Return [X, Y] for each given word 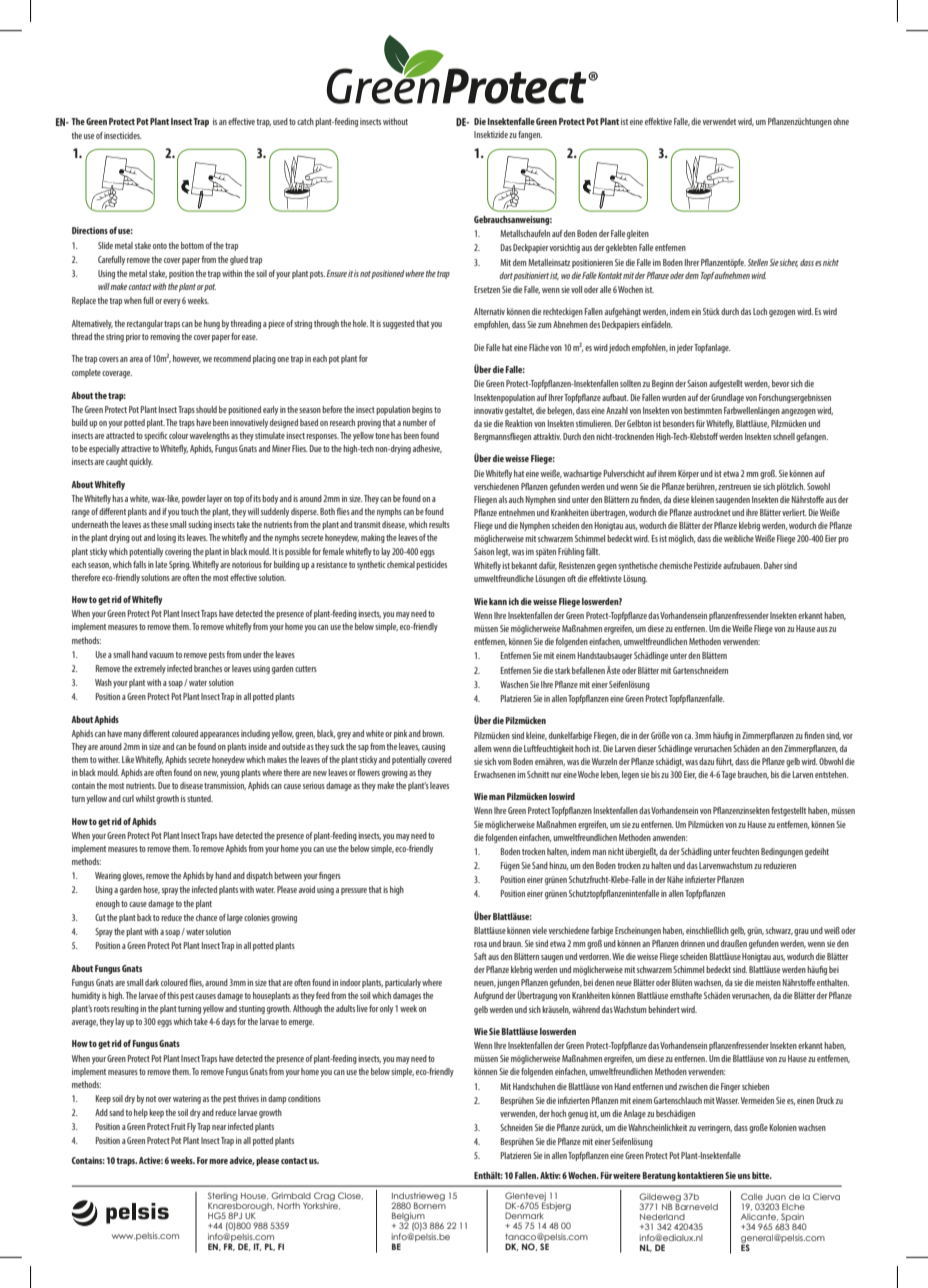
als [503, 499]
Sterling [223, 1197]
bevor [780, 383]
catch [305, 121]
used [280, 121]
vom [505, 762]
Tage [729, 775]
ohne [841, 121]
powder [194, 499]
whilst [145, 798]
